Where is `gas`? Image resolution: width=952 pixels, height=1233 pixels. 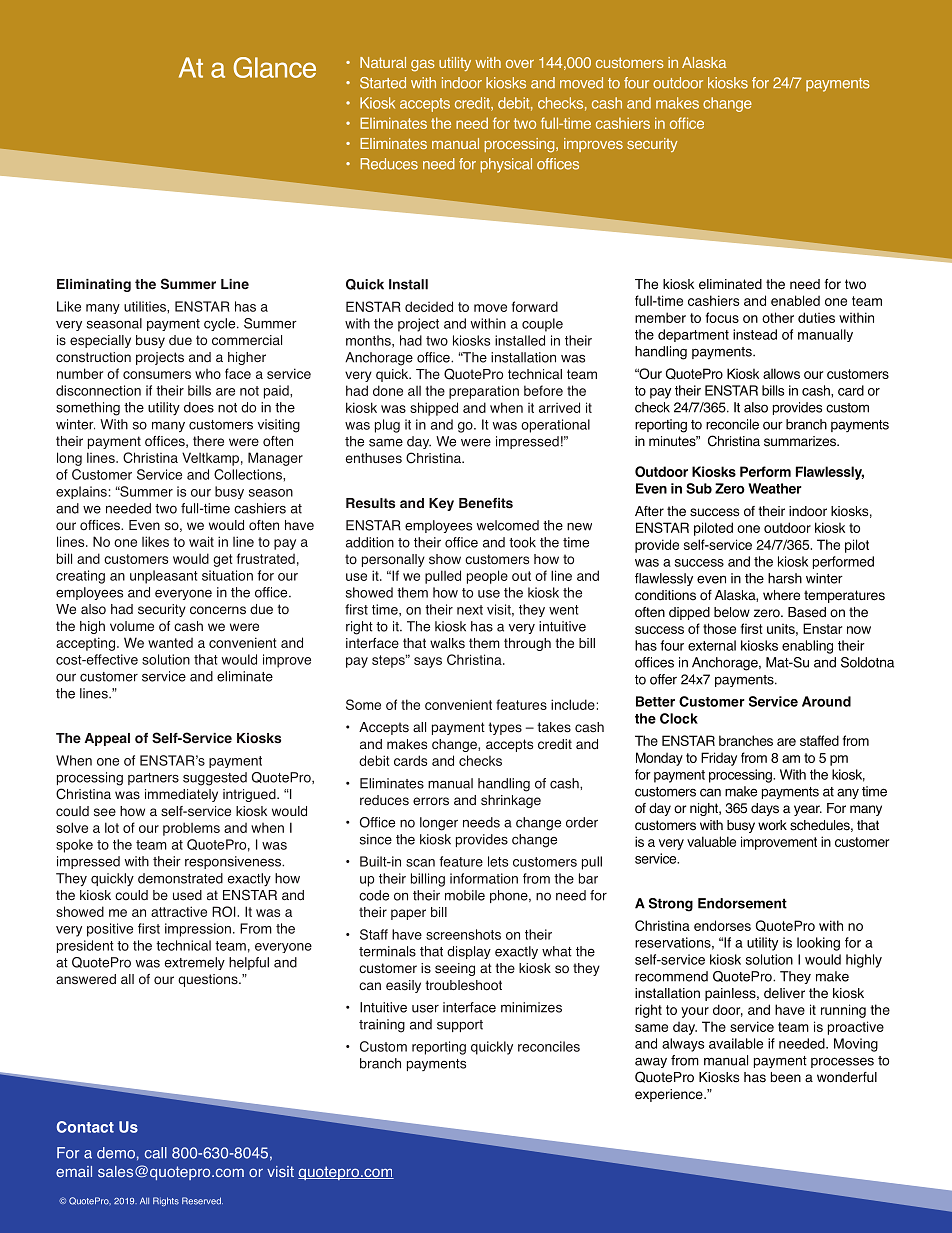 gas is located at coordinates (423, 66).
